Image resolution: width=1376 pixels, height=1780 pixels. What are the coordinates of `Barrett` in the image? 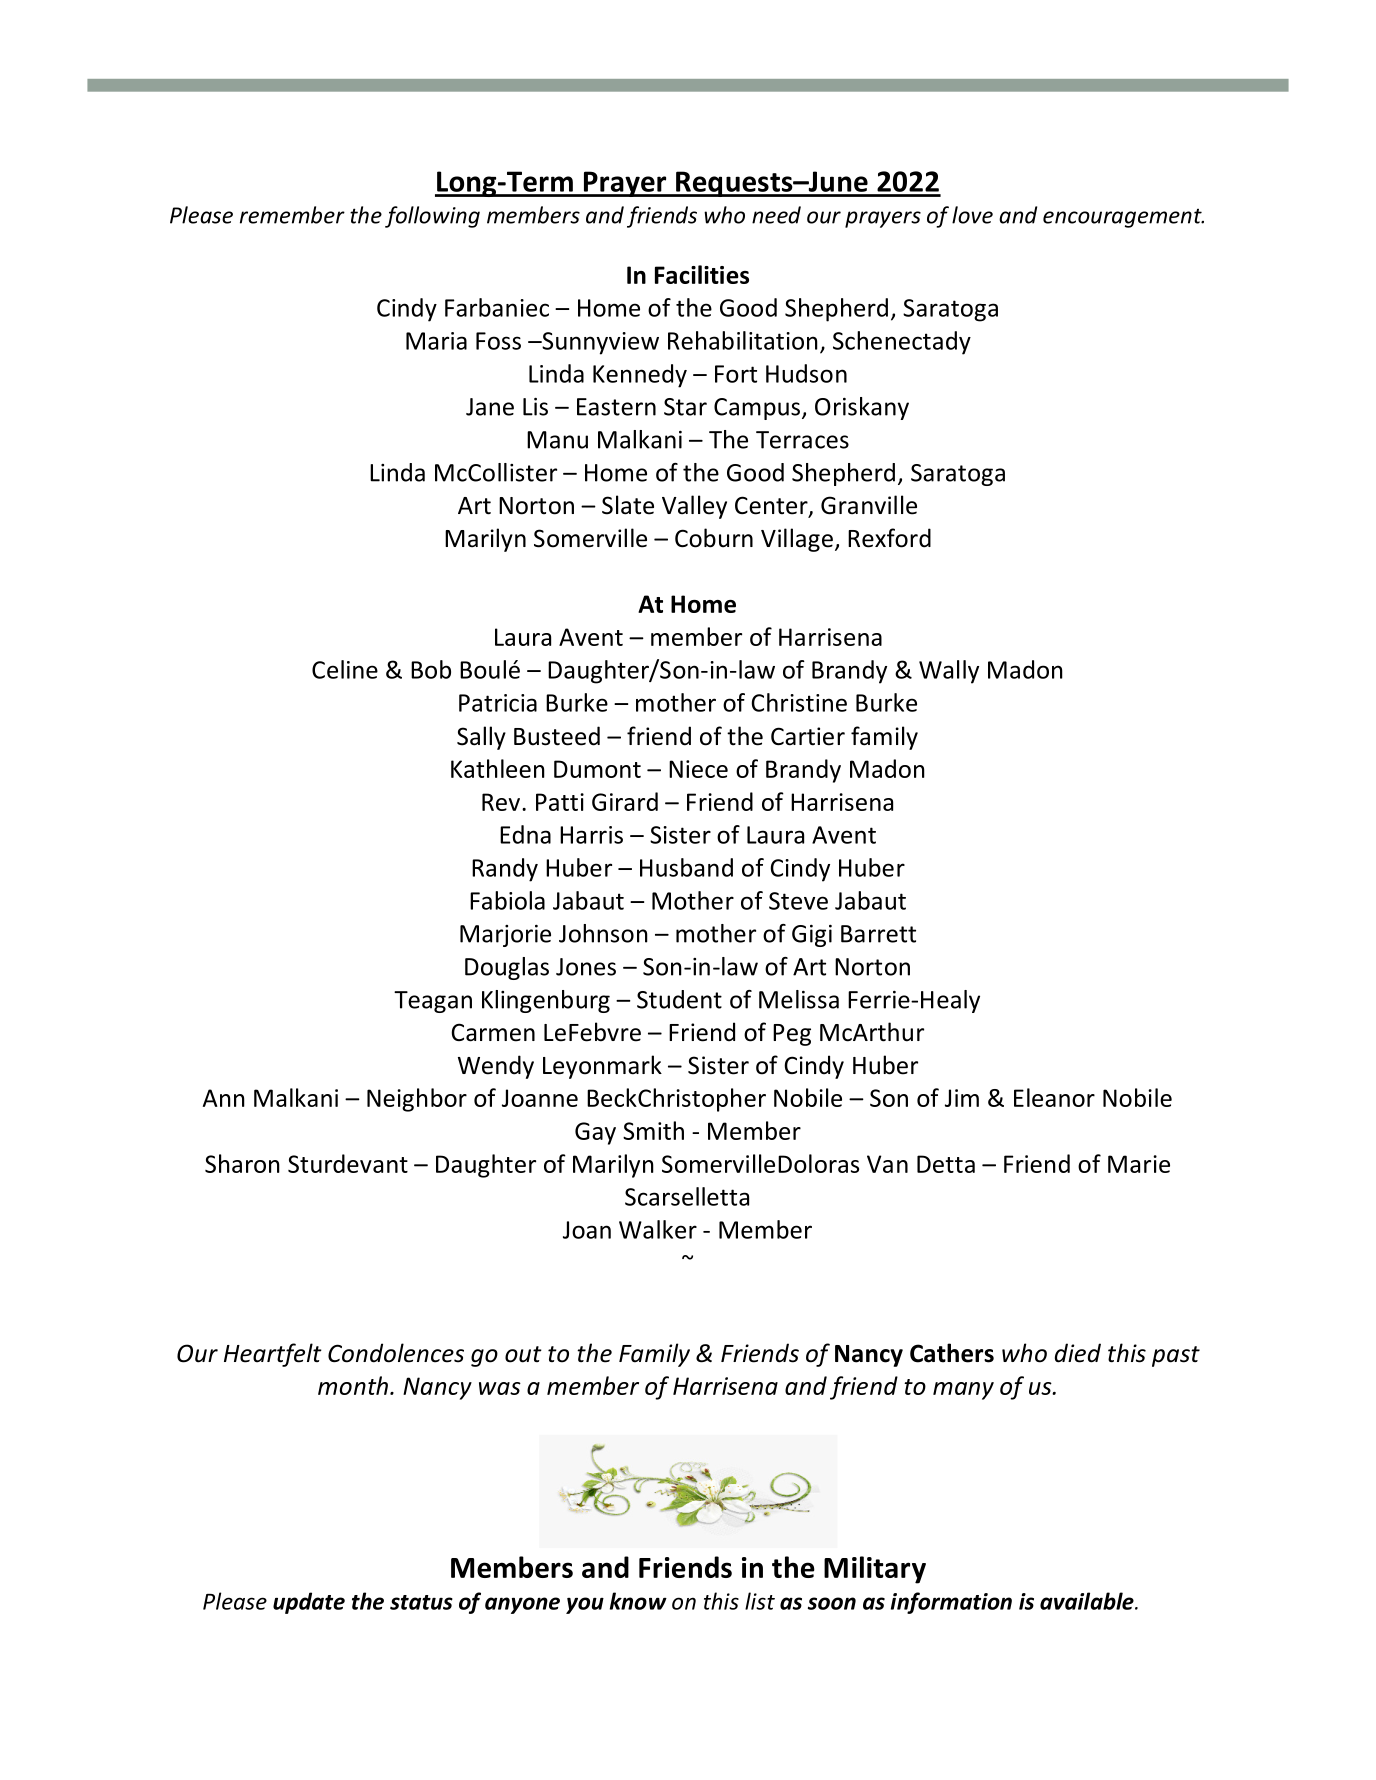 It's located at (878, 934).
